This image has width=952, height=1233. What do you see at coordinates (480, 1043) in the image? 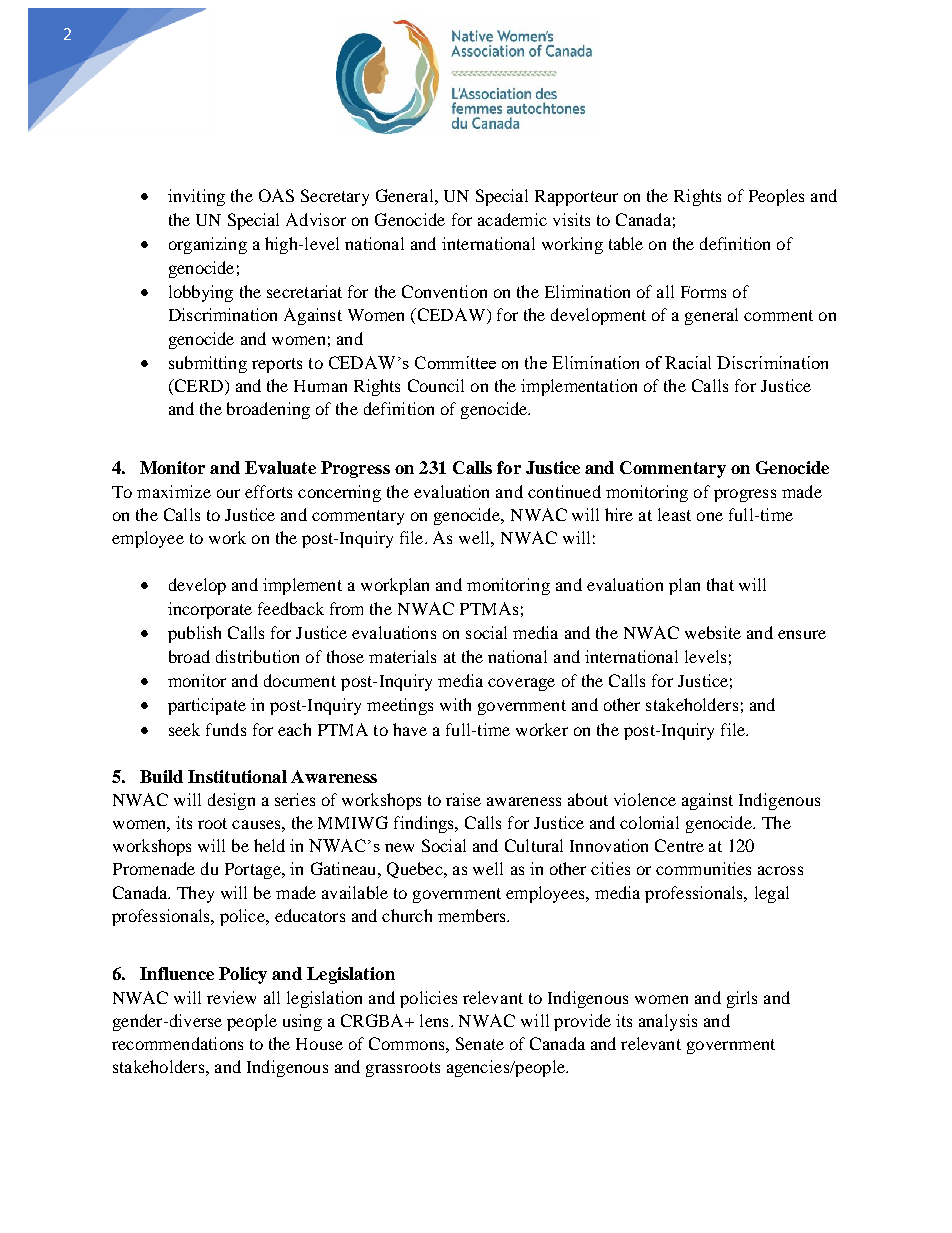
I see `Senate` at bounding box center [480, 1043].
